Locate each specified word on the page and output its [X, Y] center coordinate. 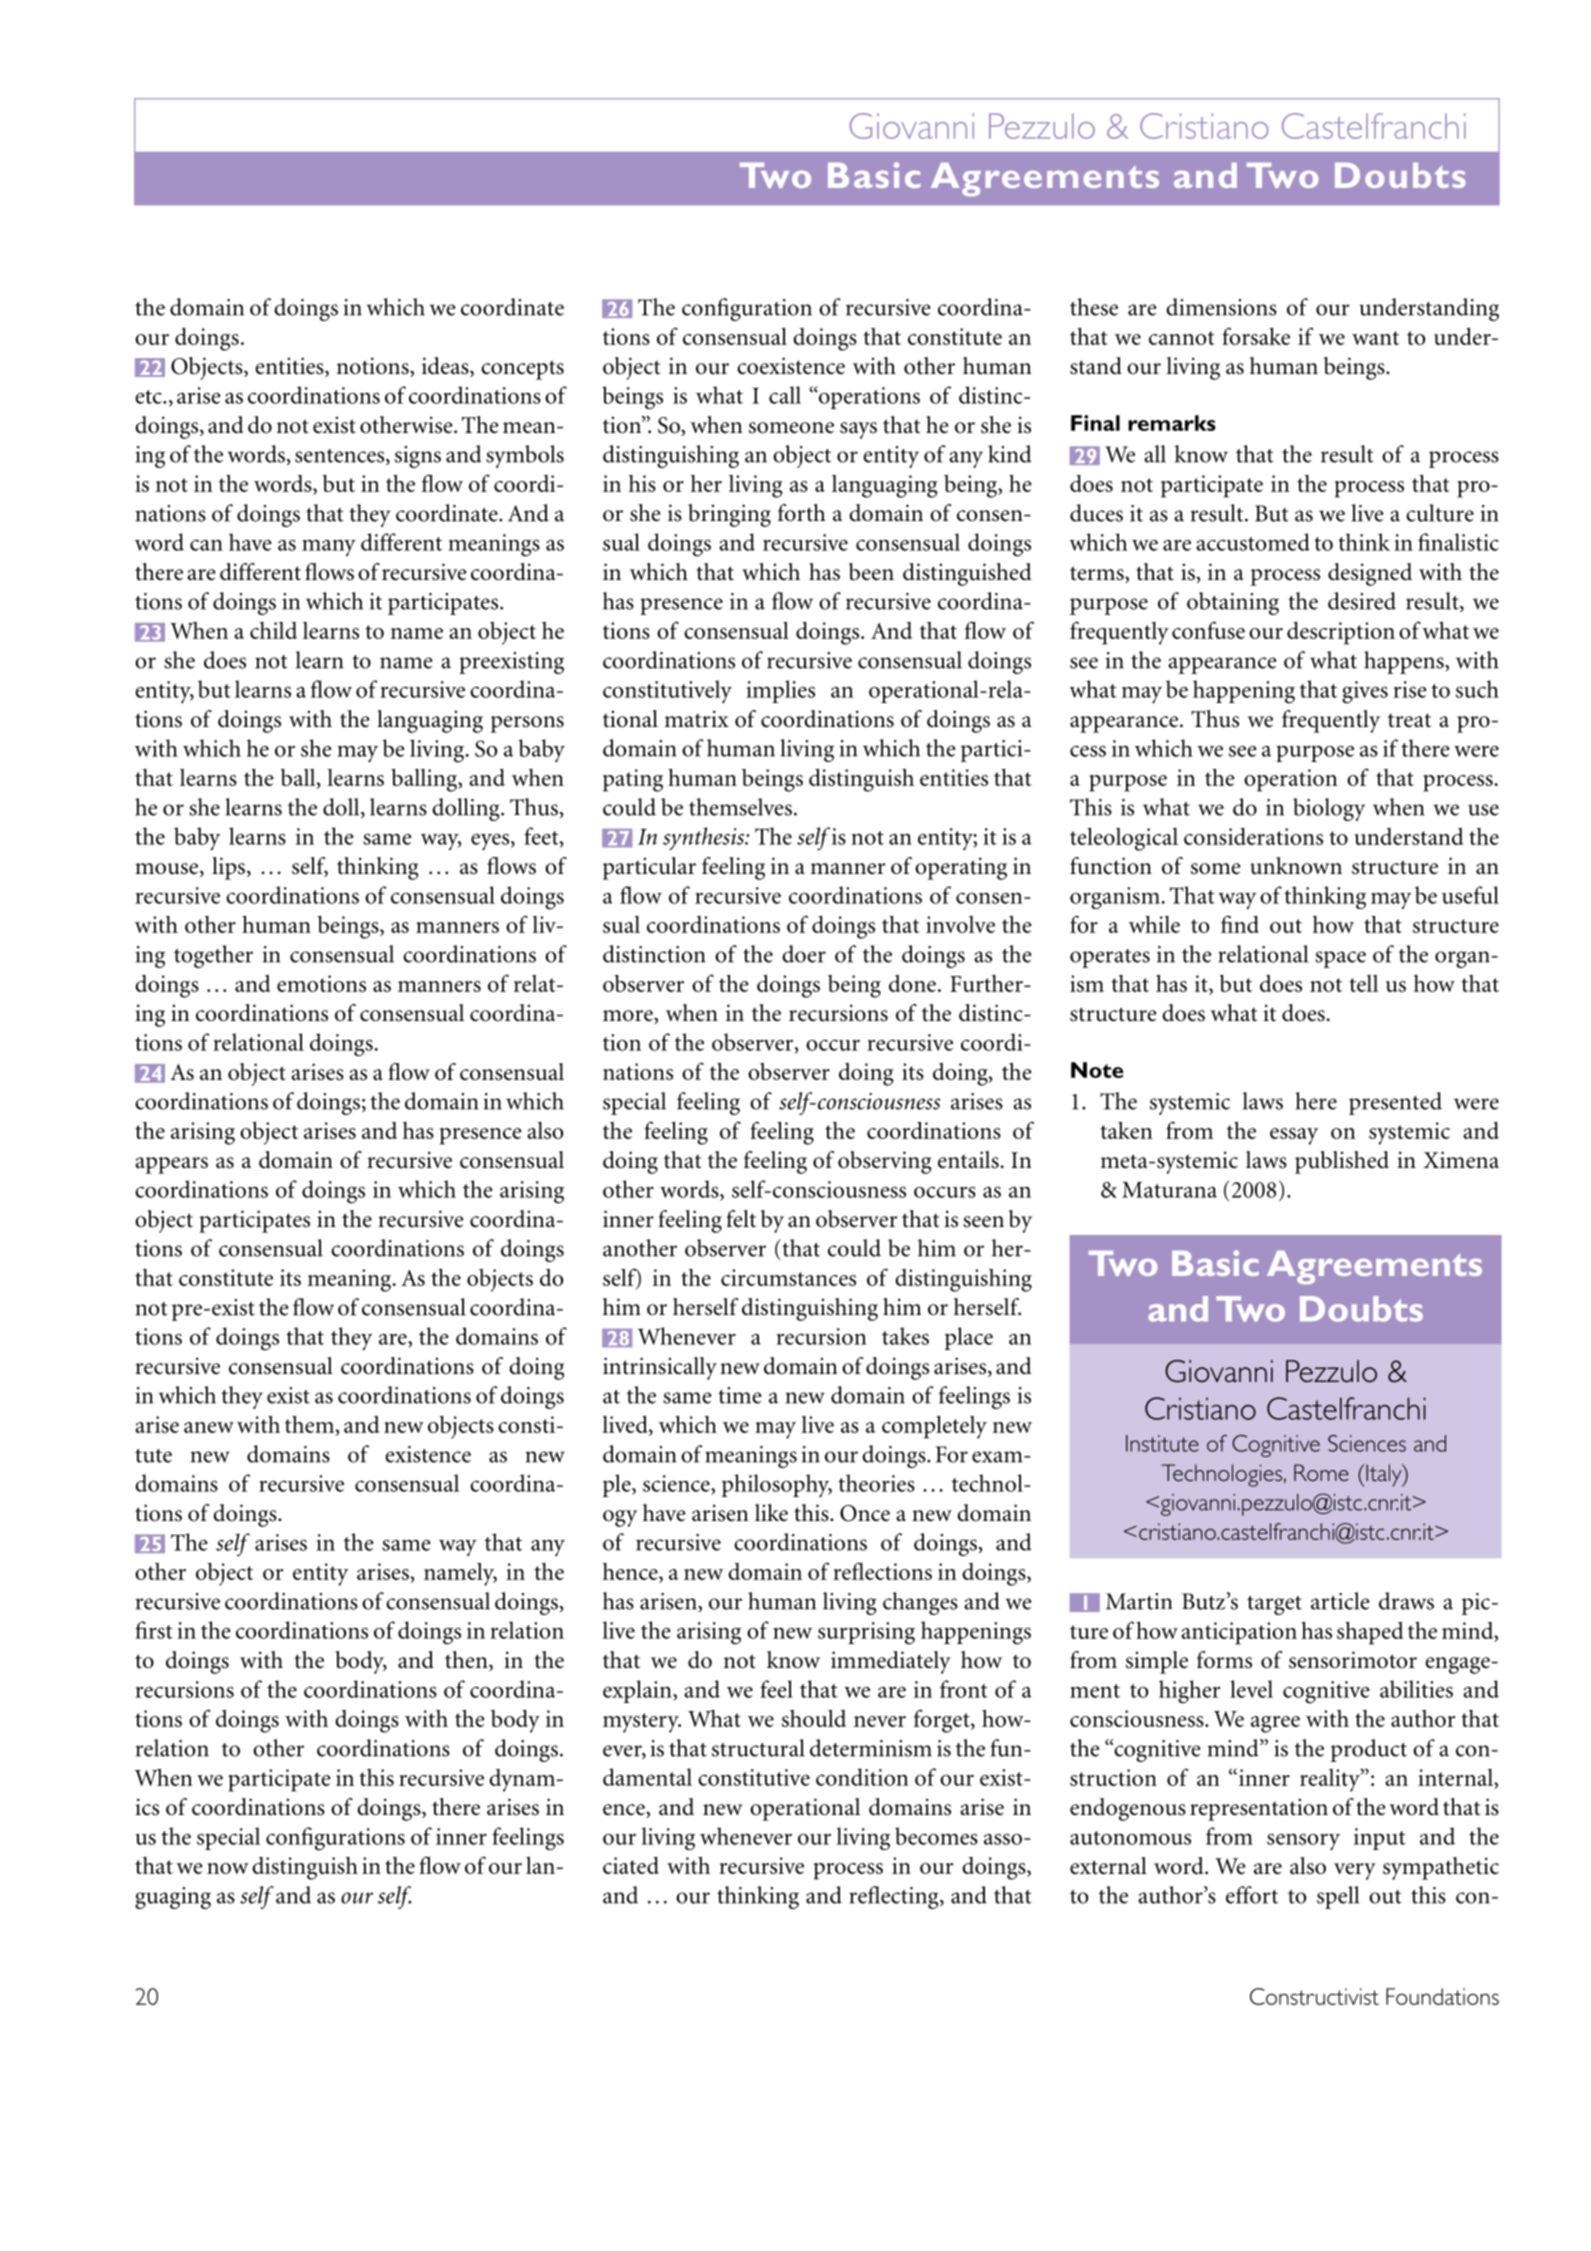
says [858, 430]
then [467, 1661]
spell [1338, 1897]
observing [884, 1162]
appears [171, 1165]
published [1342, 1162]
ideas [446, 367]
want [1375, 338]
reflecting [895, 1897]
